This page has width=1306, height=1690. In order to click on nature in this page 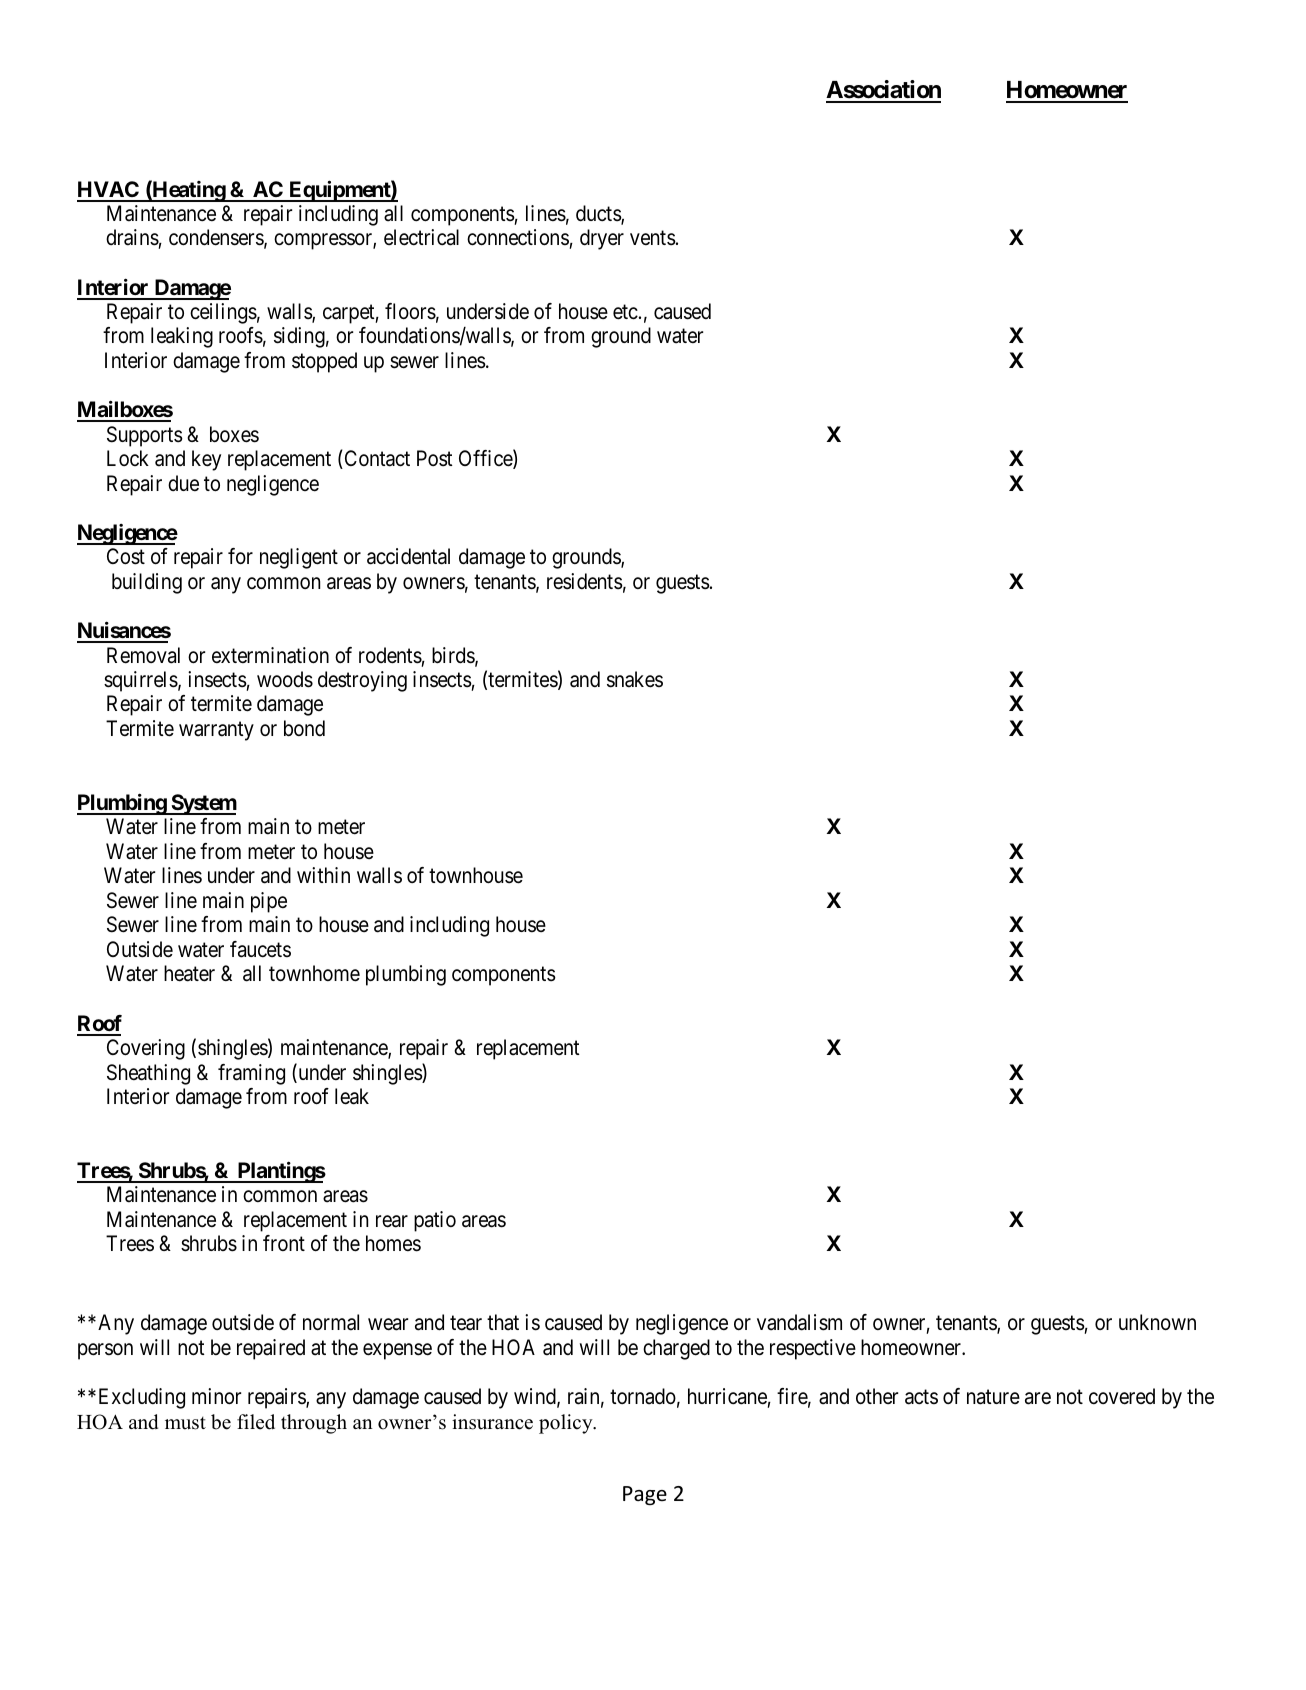, I will do `click(993, 1397)`.
